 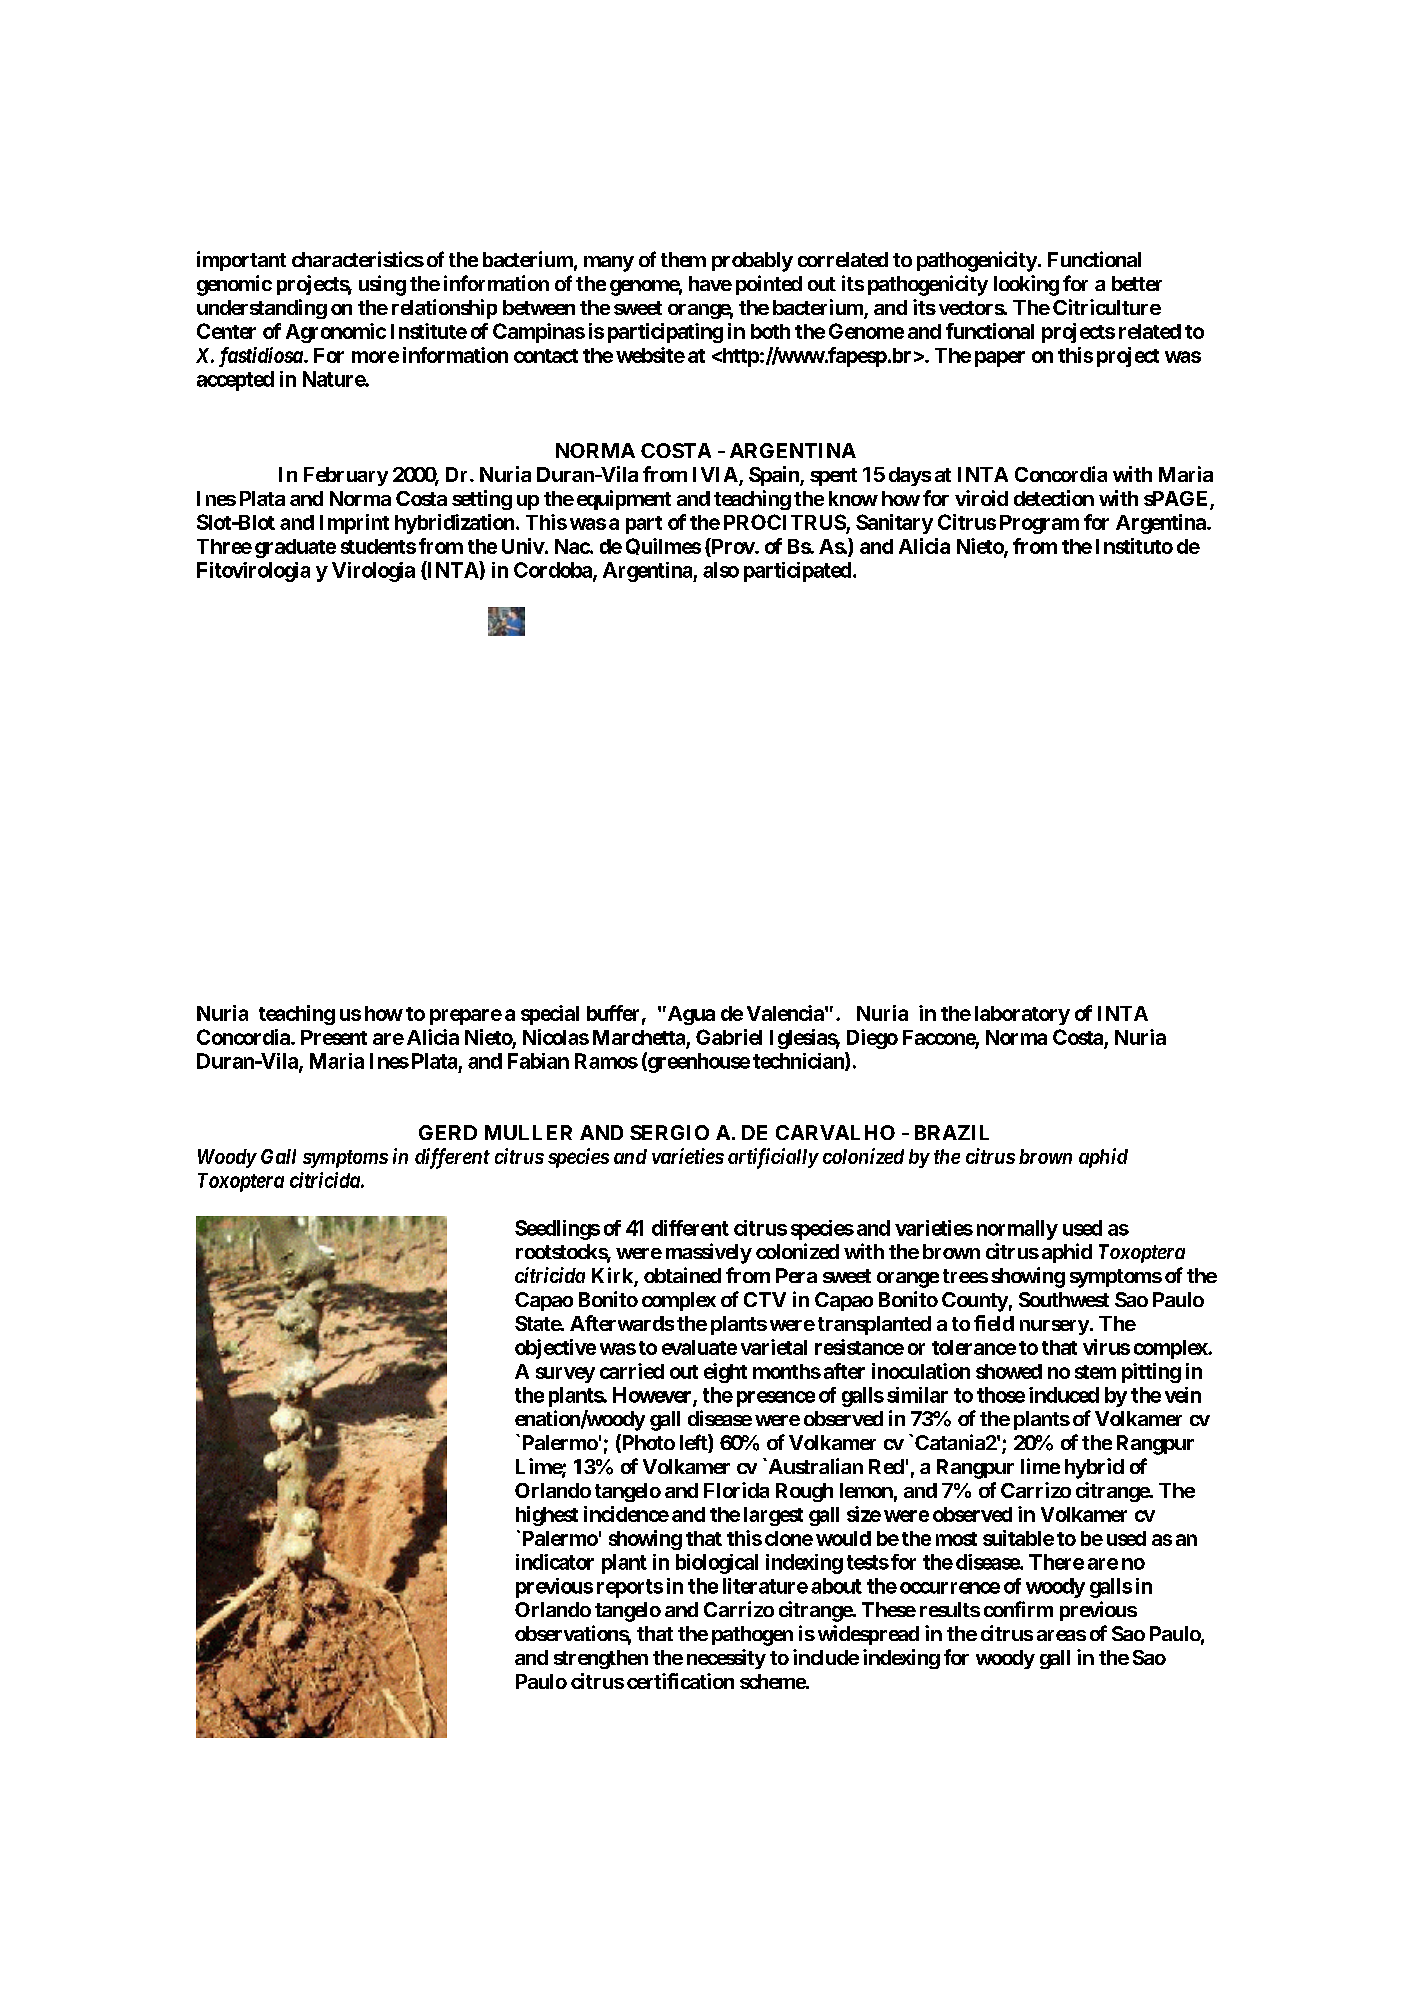 I want to click on using, so click(x=382, y=285).
